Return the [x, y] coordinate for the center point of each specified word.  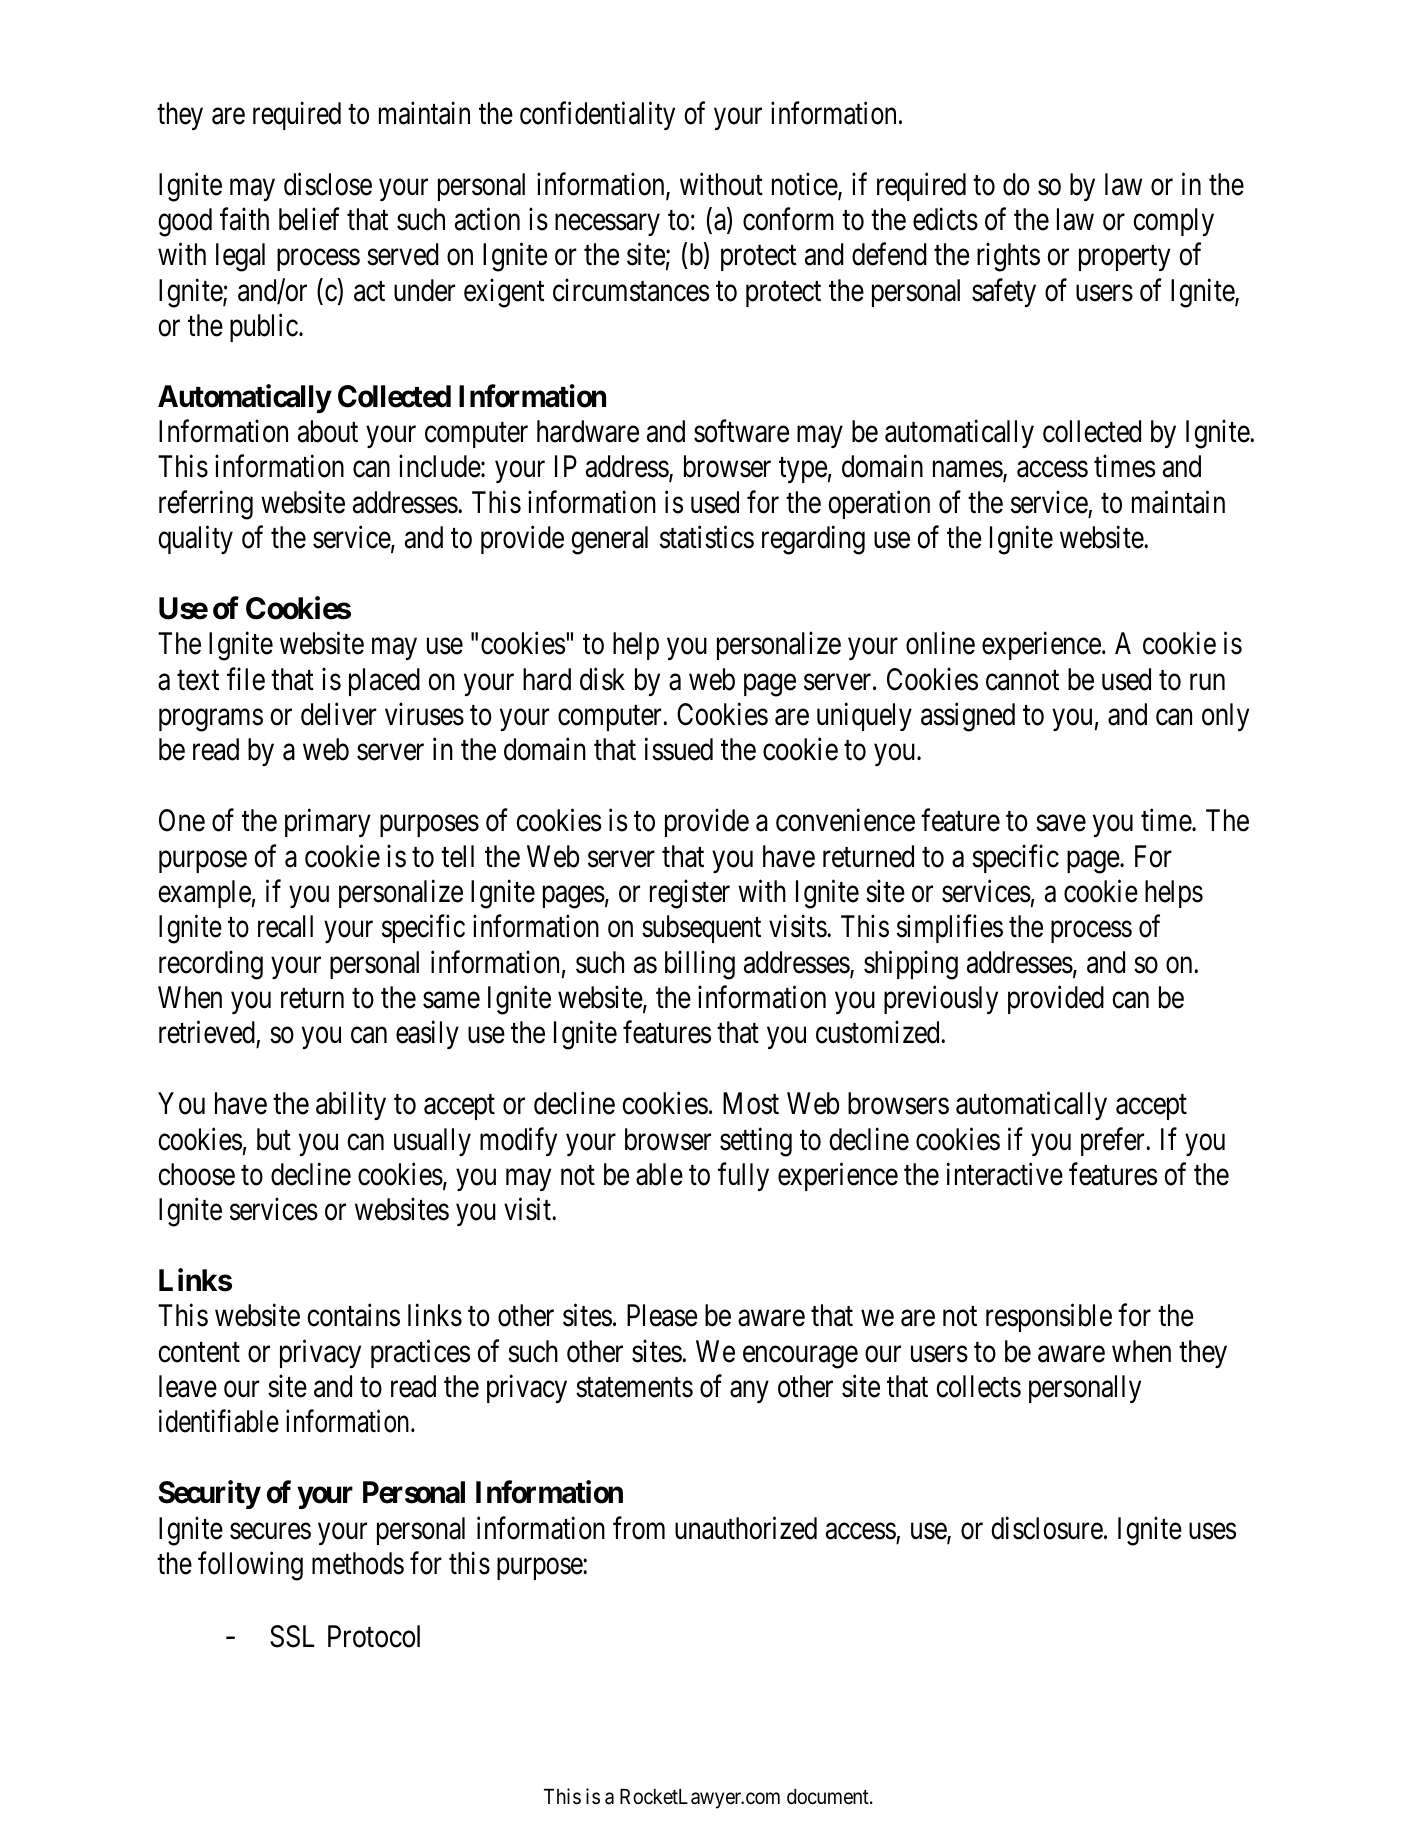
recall [285, 926]
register [690, 894]
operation [879, 505]
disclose [328, 184]
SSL [292, 1636]
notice [805, 185]
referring [206, 505]
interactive [1005, 1174]
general [609, 540]
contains [354, 1315]
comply [1174, 222]
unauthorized [746, 1528]
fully [743, 1177]
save [1061, 824]
